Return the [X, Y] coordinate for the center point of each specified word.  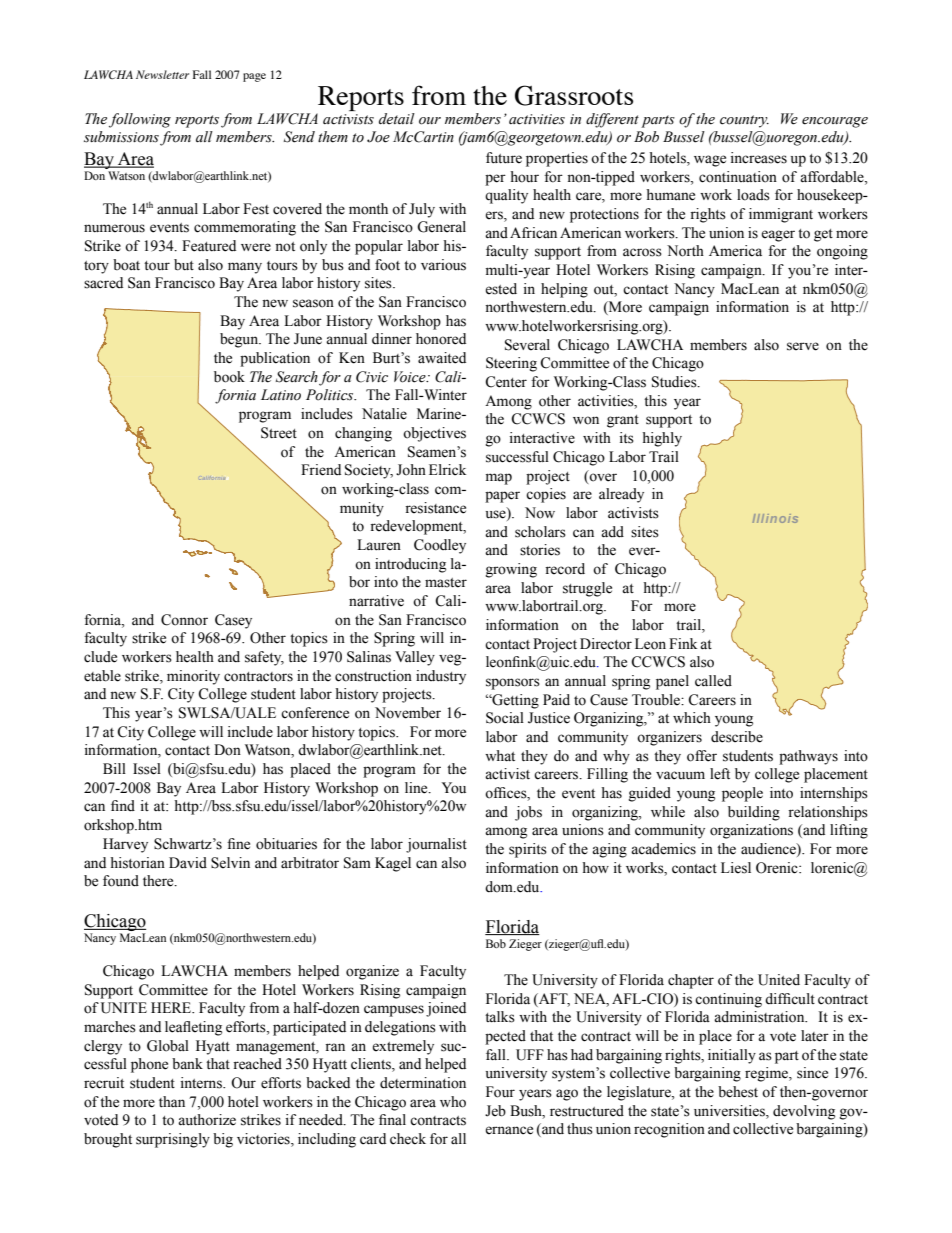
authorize [207, 1120]
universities [730, 1111]
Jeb [495, 1111]
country [744, 121]
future [504, 158]
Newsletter [162, 74]
